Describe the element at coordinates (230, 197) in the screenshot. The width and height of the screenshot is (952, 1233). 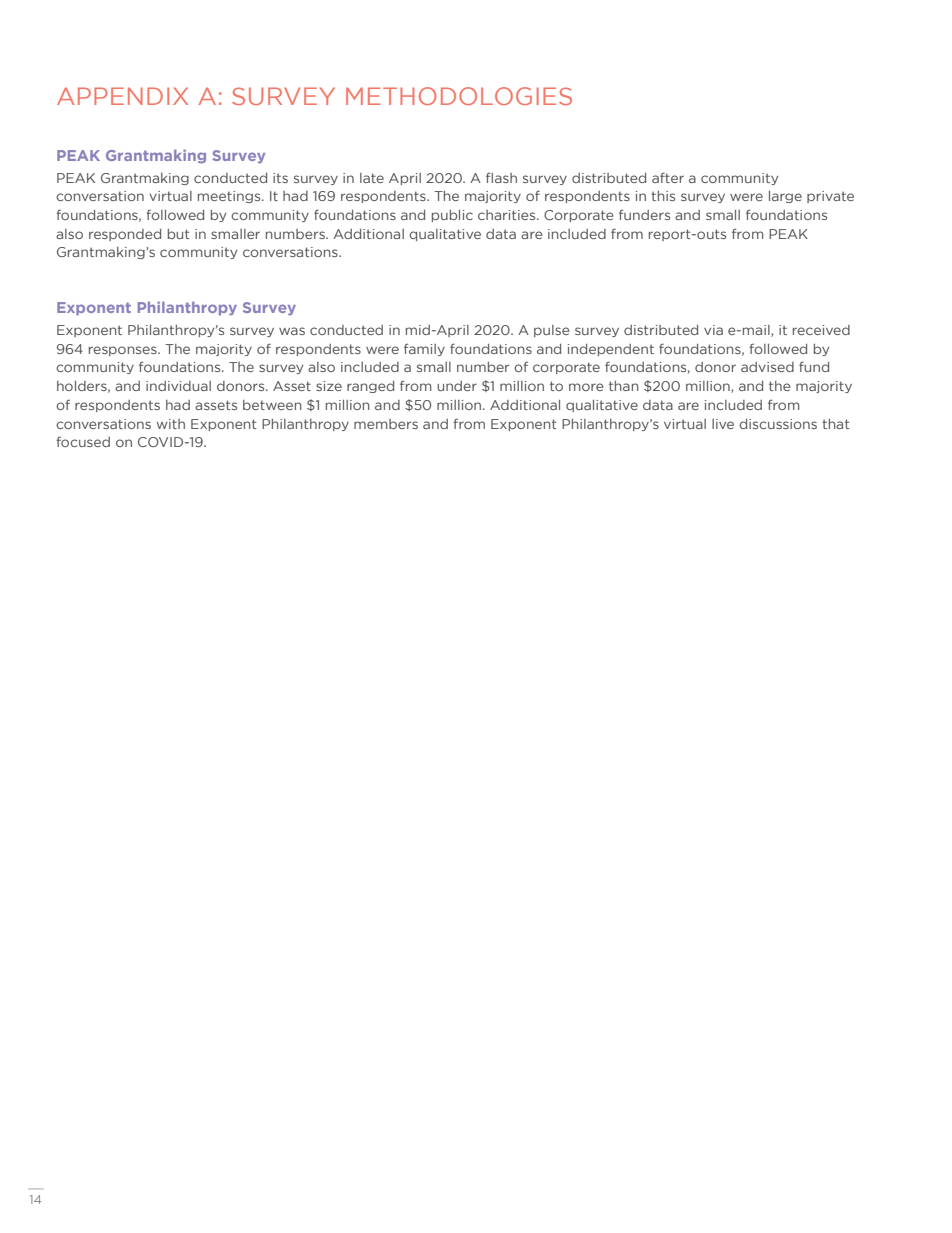
I see `meetings` at that location.
